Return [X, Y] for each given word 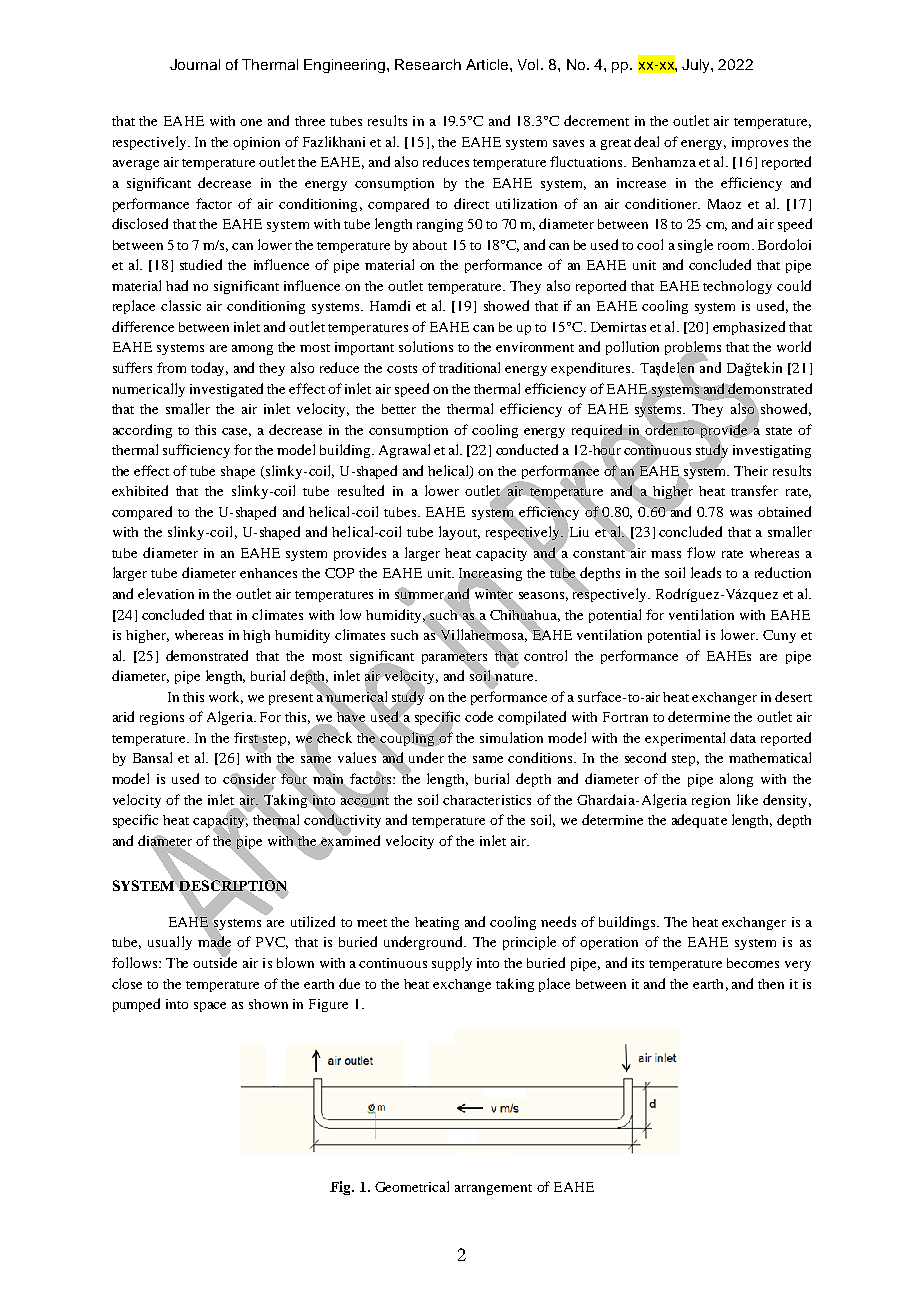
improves [760, 143]
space [210, 1007]
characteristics [487, 800]
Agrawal [404, 451]
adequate [699, 821]
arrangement [493, 1189]
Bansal [152, 757]
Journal [195, 64]
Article [488, 64]
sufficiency [196, 451]
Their [751, 471]
